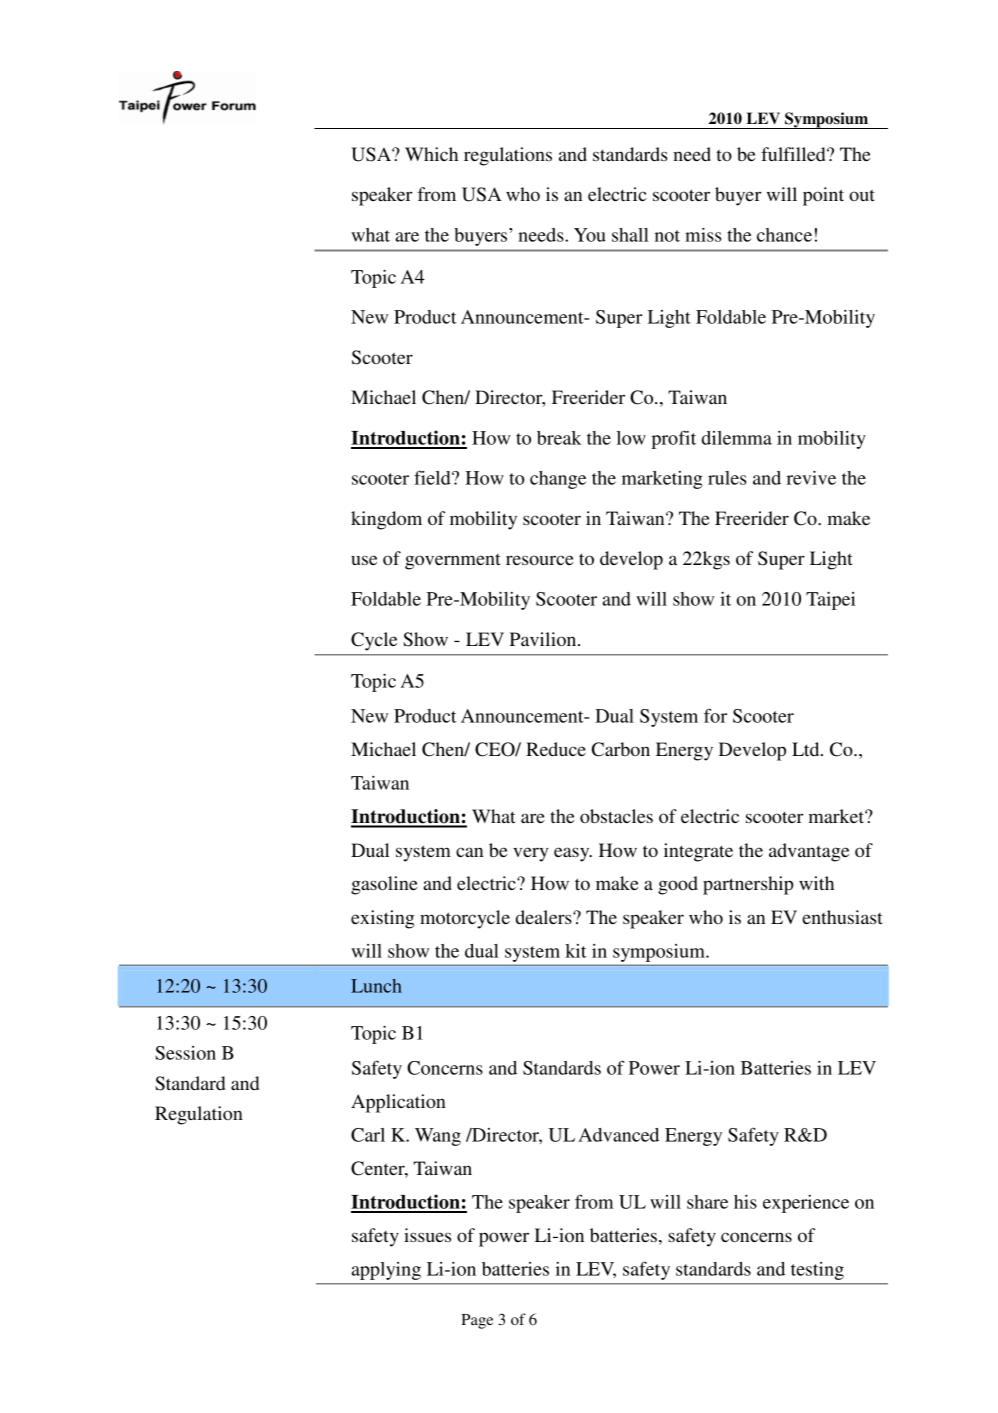 The image size is (998, 1413). I want to click on Which, so click(431, 154).
